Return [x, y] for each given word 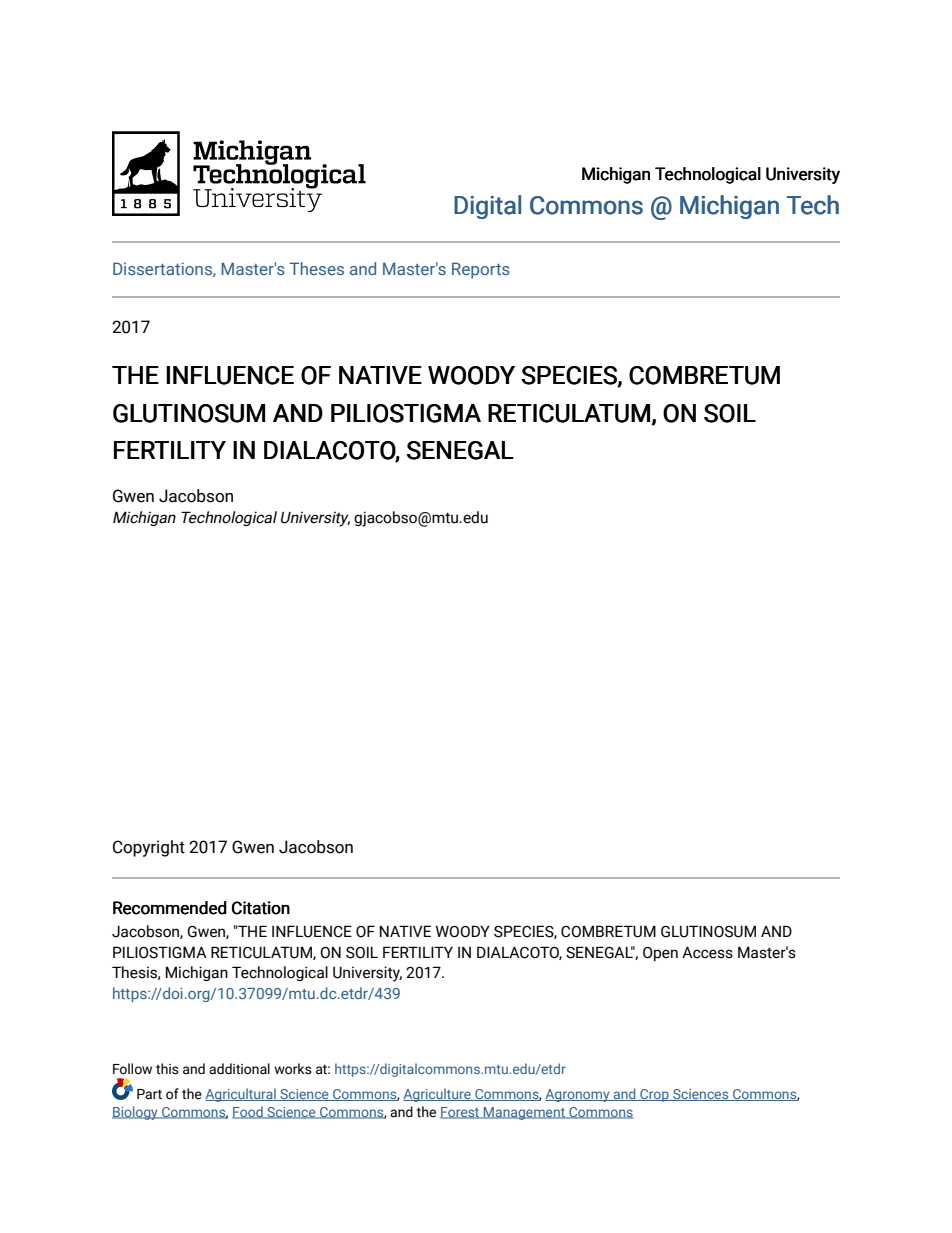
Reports [481, 270]
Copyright [149, 848]
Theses [316, 268]
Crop [654, 1095]
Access [707, 953]
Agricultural [241, 1095]
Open [660, 954]
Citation [261, 908]
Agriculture [438, 1095]
